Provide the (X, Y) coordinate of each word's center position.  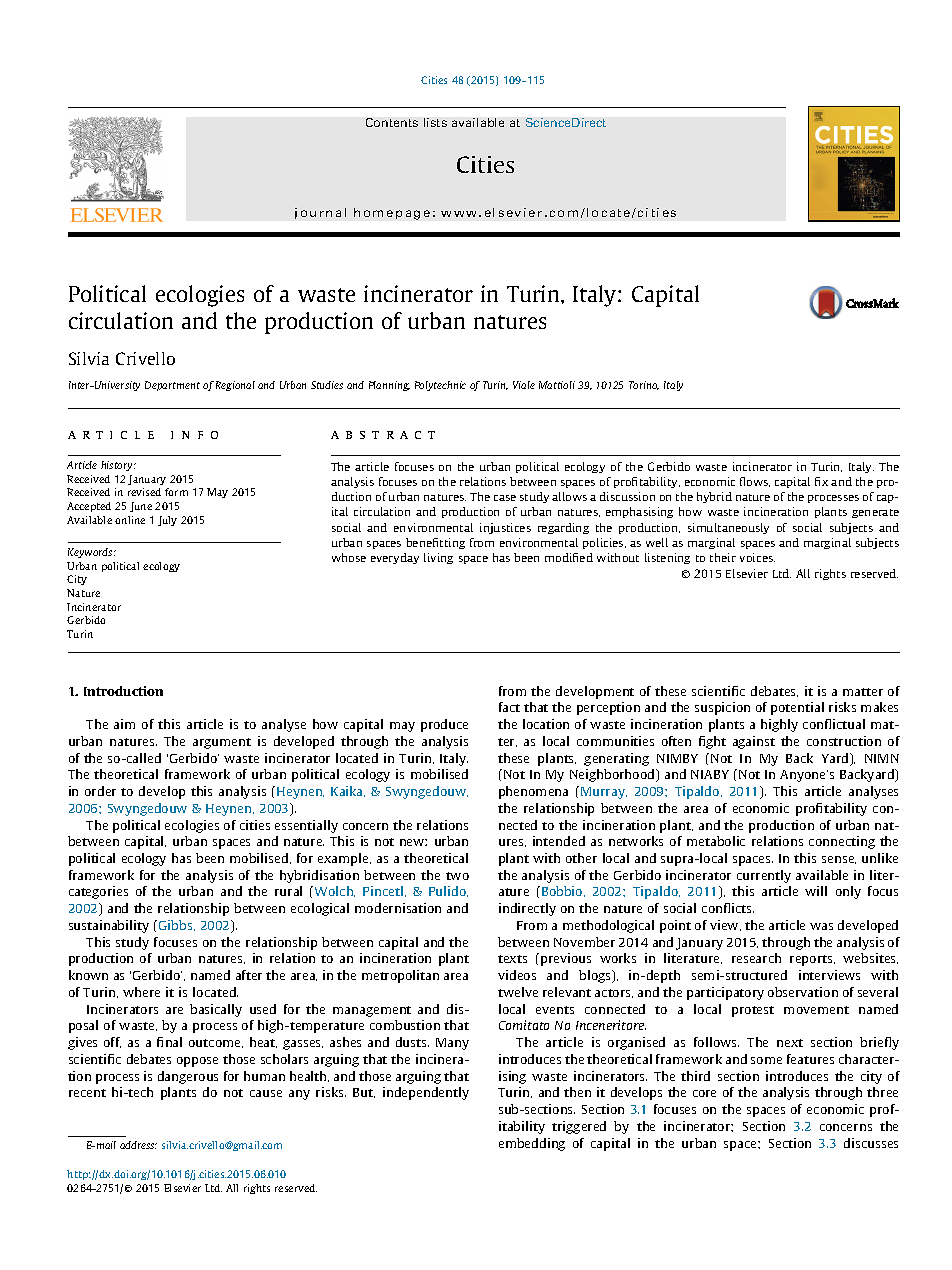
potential (797, 708)
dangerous (188, 1077)
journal (320, 213)
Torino (644, 385)
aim (124, 724)
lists (435, 122)
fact (509, 707)
